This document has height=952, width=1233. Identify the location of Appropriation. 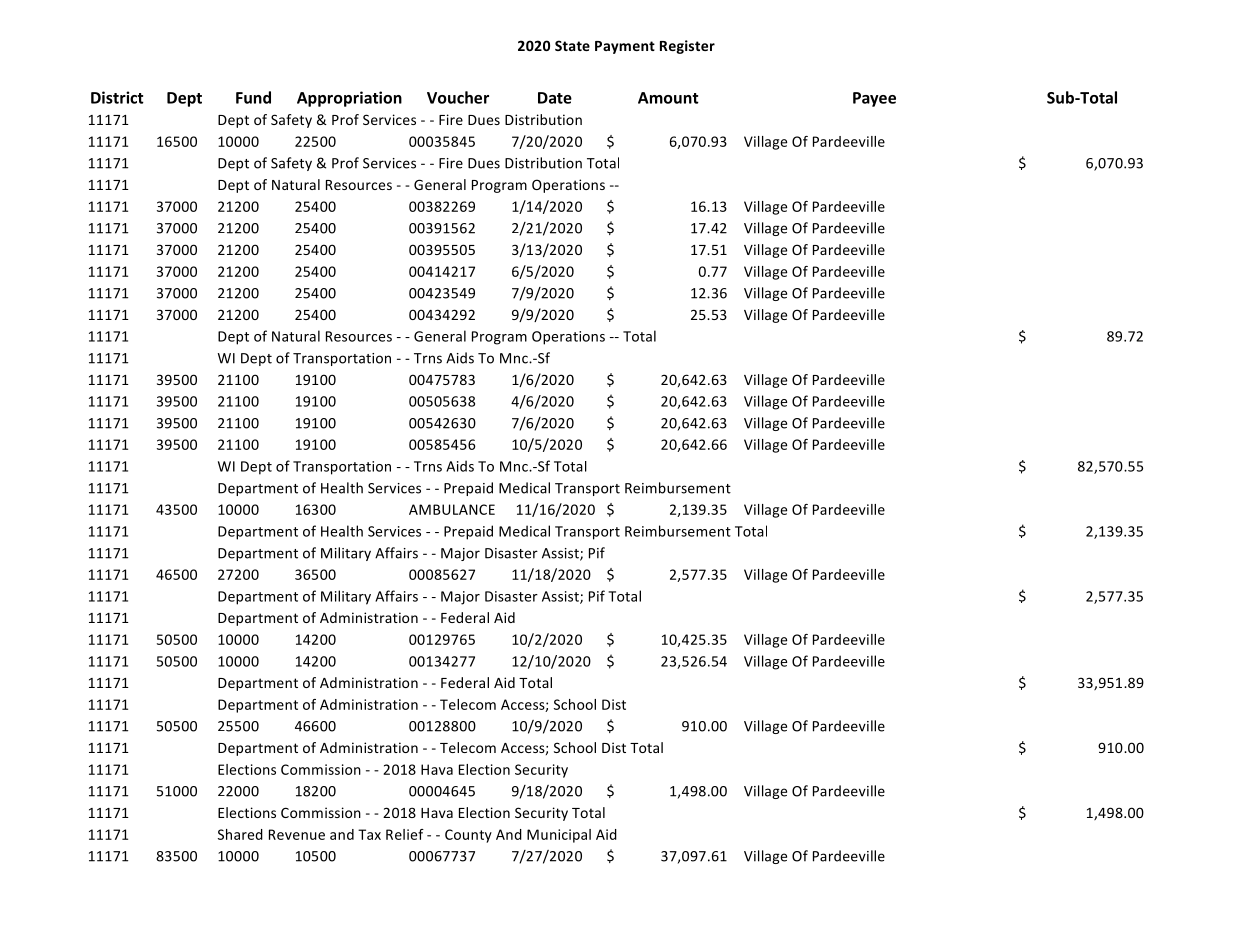
(349, 99).
